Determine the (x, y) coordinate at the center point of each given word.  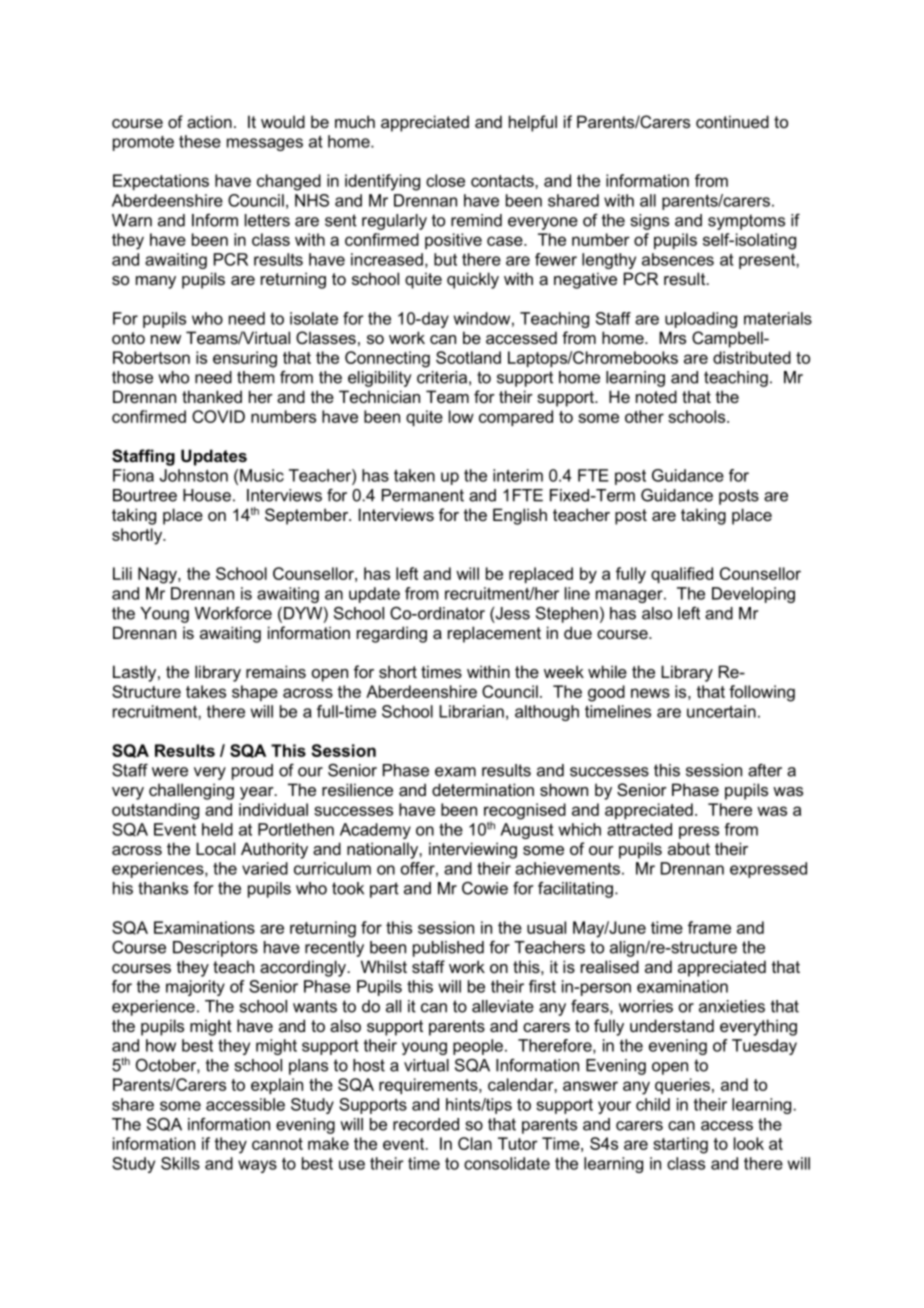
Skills (180, 1163)
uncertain (721, 711)
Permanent (423, 495)
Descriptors (215, 949)
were (170, 772)
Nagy (158, 575)
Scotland (468, 357)
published (448, 949)
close (445, 180)
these (200, 141)
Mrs (672, 337)
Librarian (471, 711)
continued (732, 121)
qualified (682, 575)
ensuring (245, 359)
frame (709, 927)
